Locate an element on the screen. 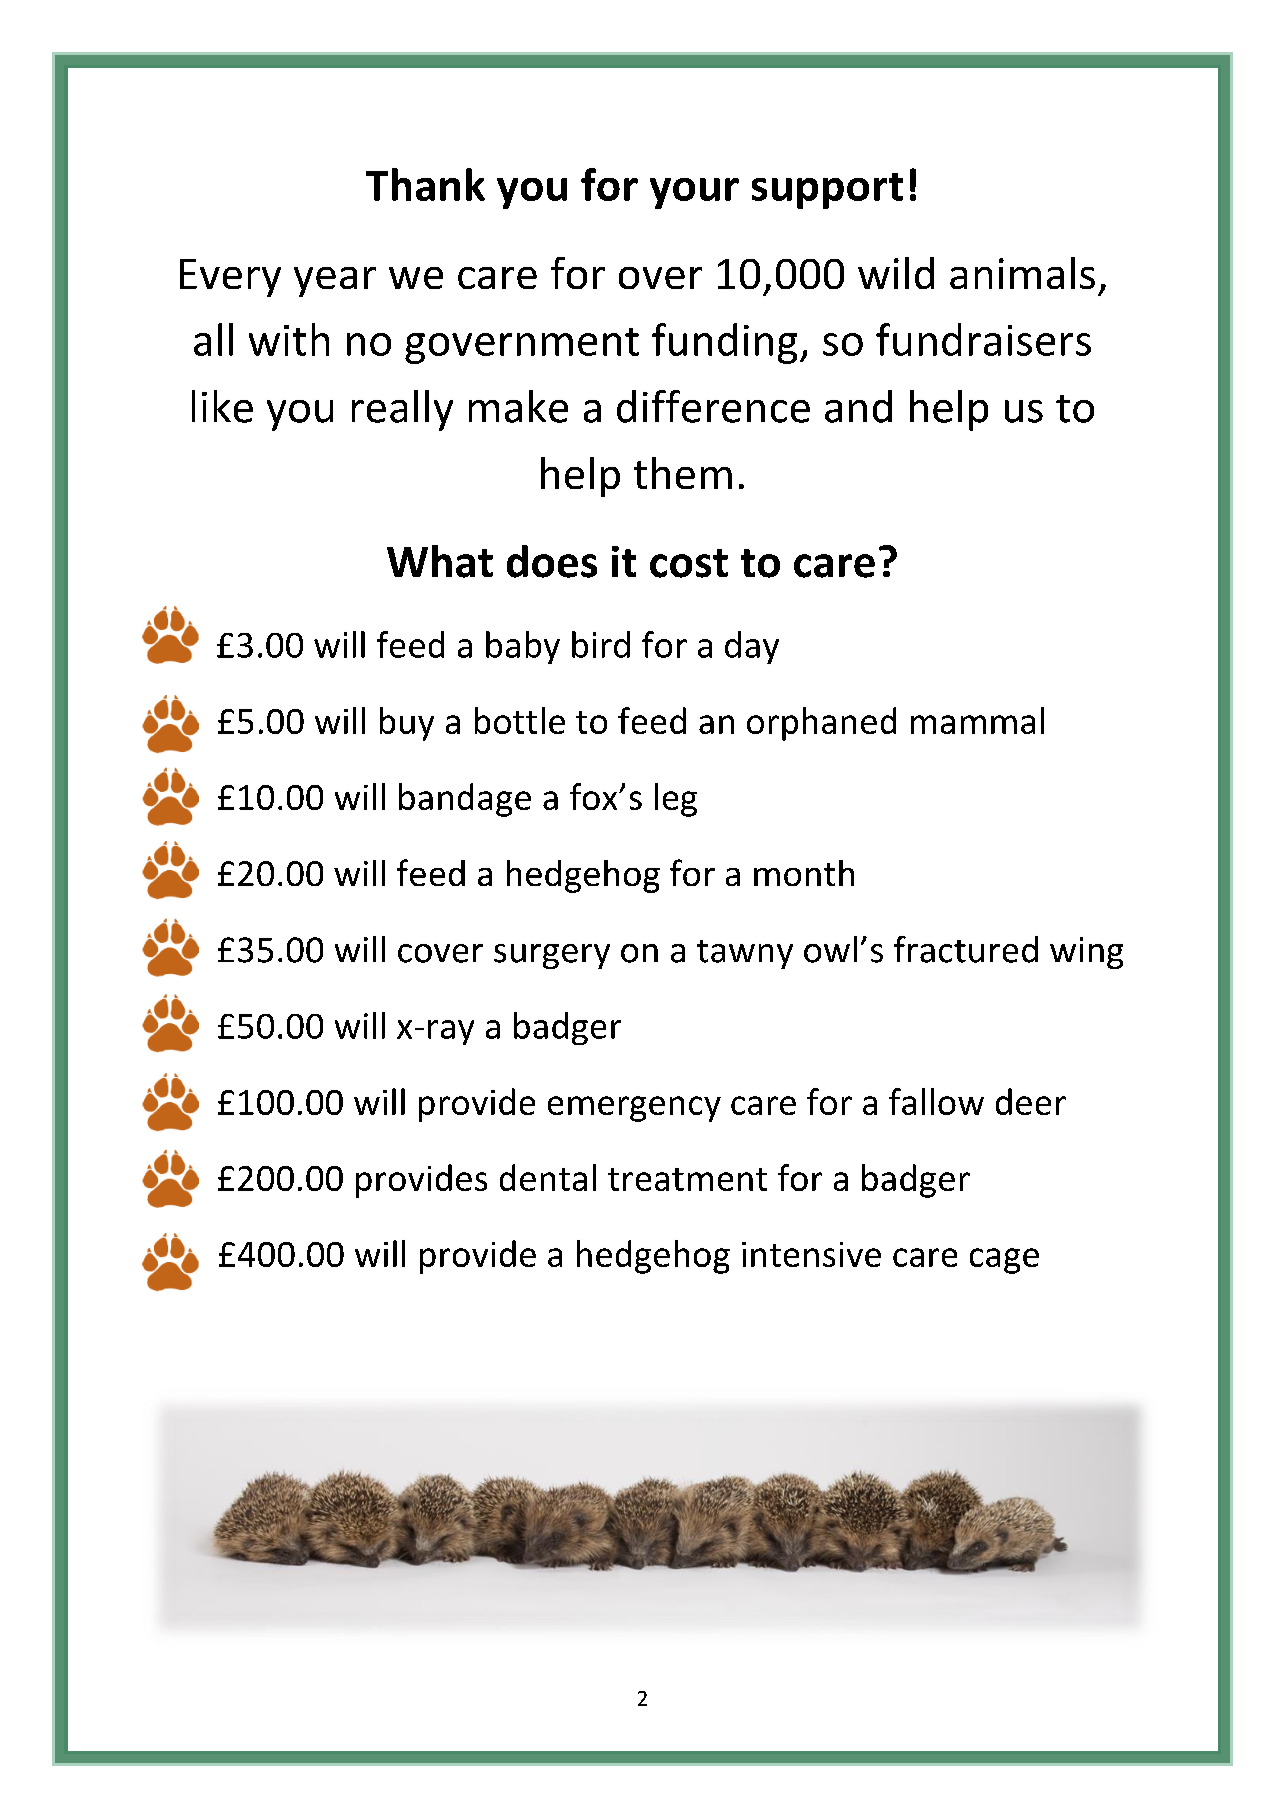 The image size is (1285, 1818). cage is located at coordinates (1004, 1261).
